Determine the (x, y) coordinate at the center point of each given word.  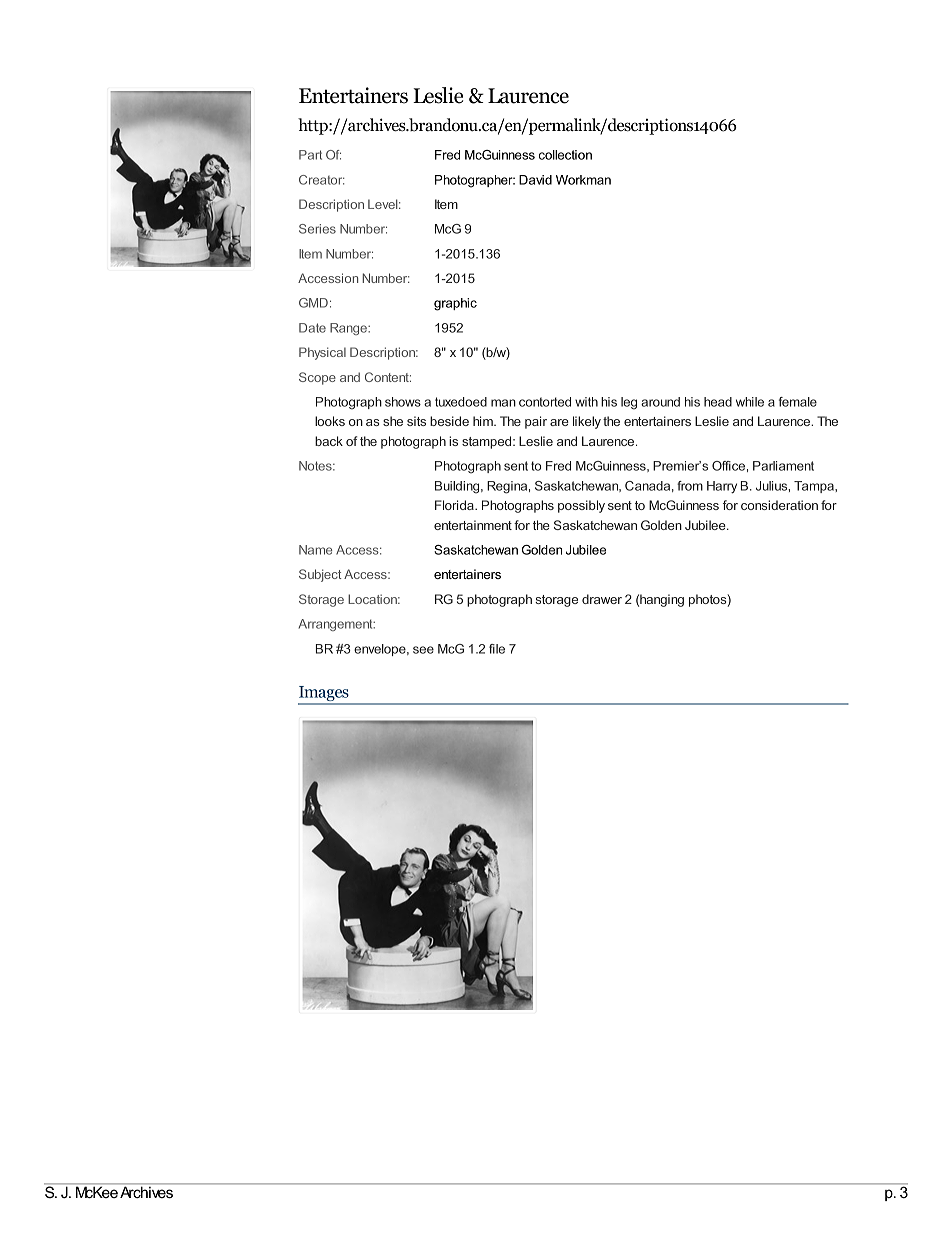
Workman (583, 180)
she (393, 421)
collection (565, 155)
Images (324, 695)
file (497, 649)
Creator (322, 180)
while (750, 402)
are (559, 422)
